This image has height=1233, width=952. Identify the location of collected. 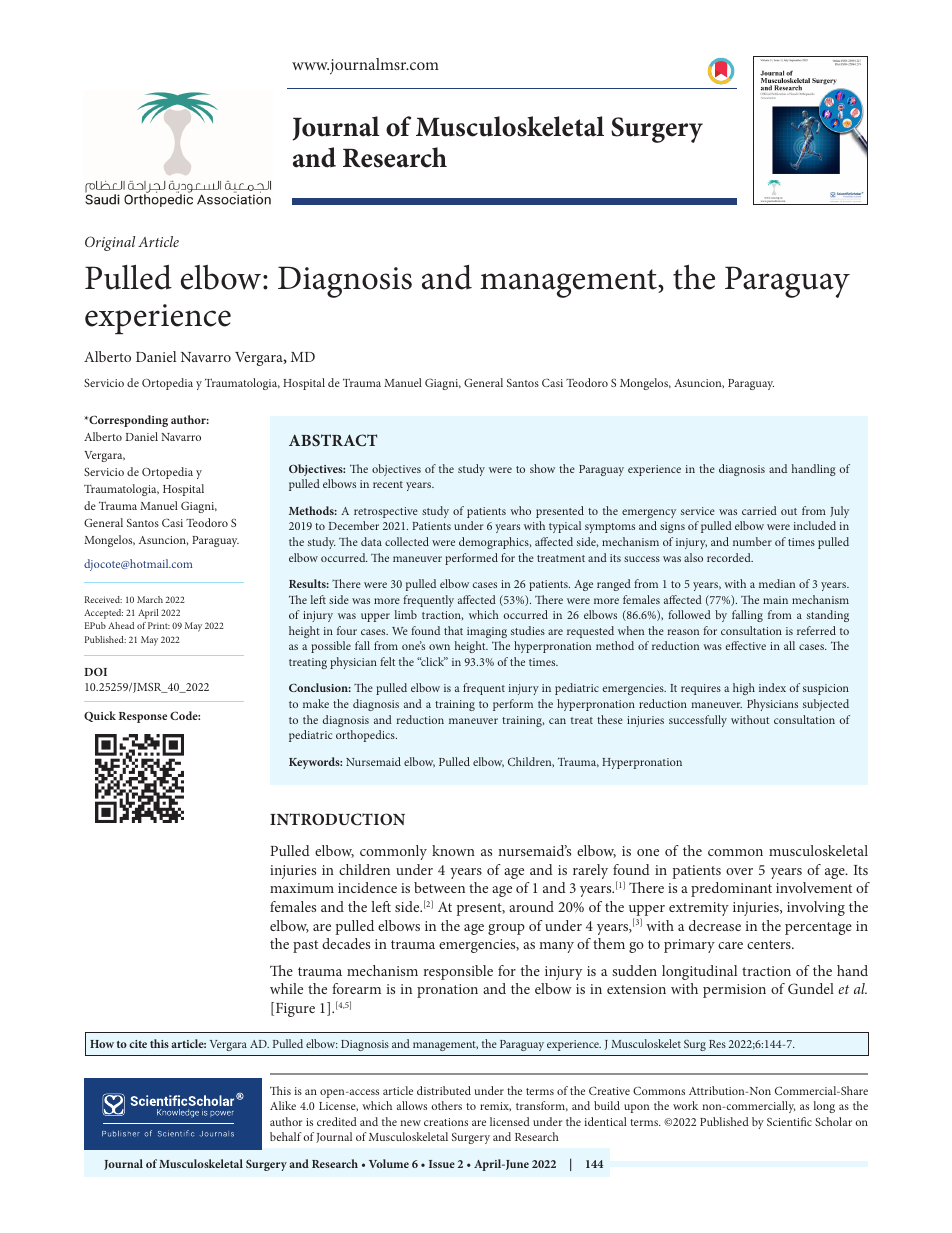
(407, 541).
